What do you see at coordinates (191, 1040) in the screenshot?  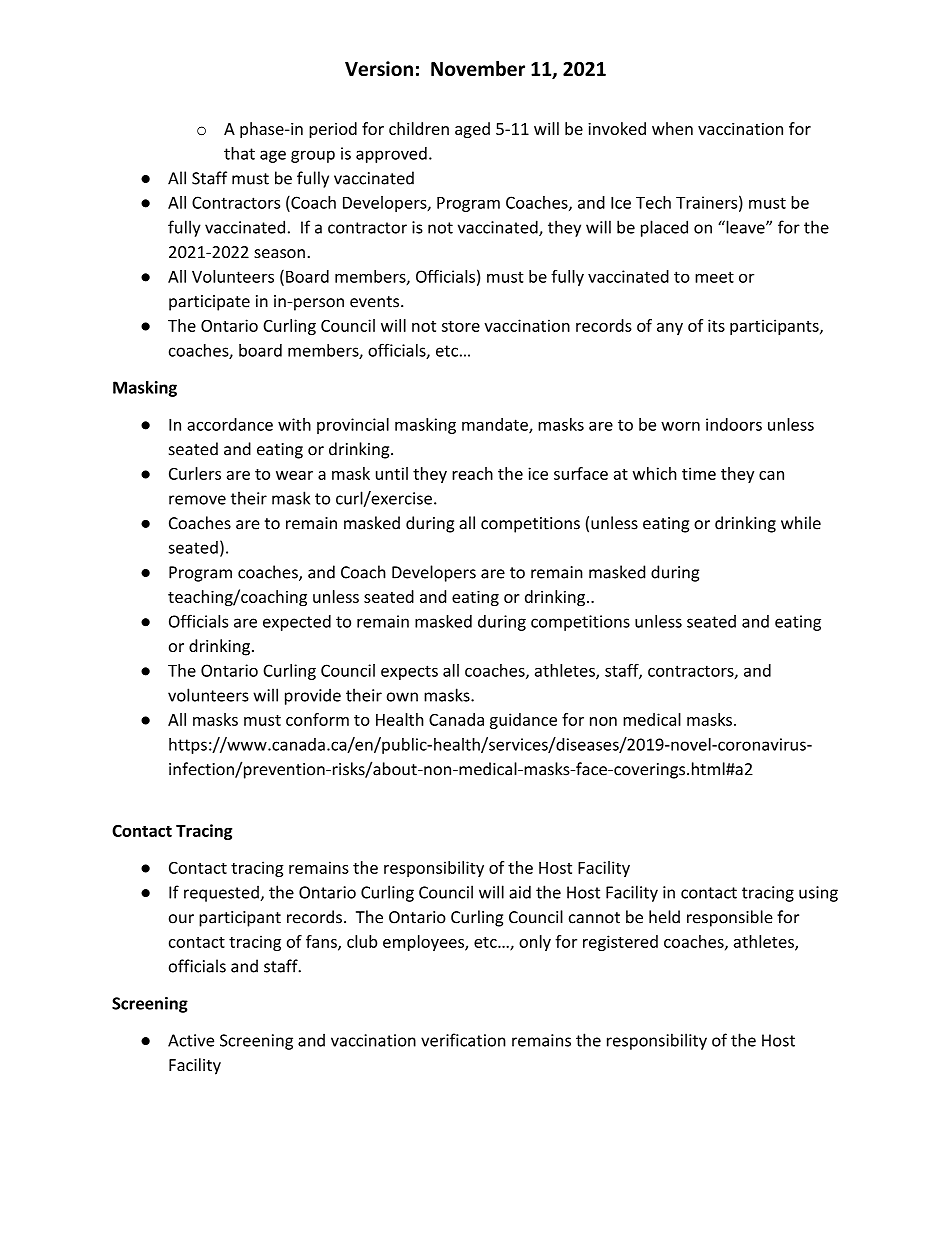 I see `Active` at bounding box center [191, 1040].
